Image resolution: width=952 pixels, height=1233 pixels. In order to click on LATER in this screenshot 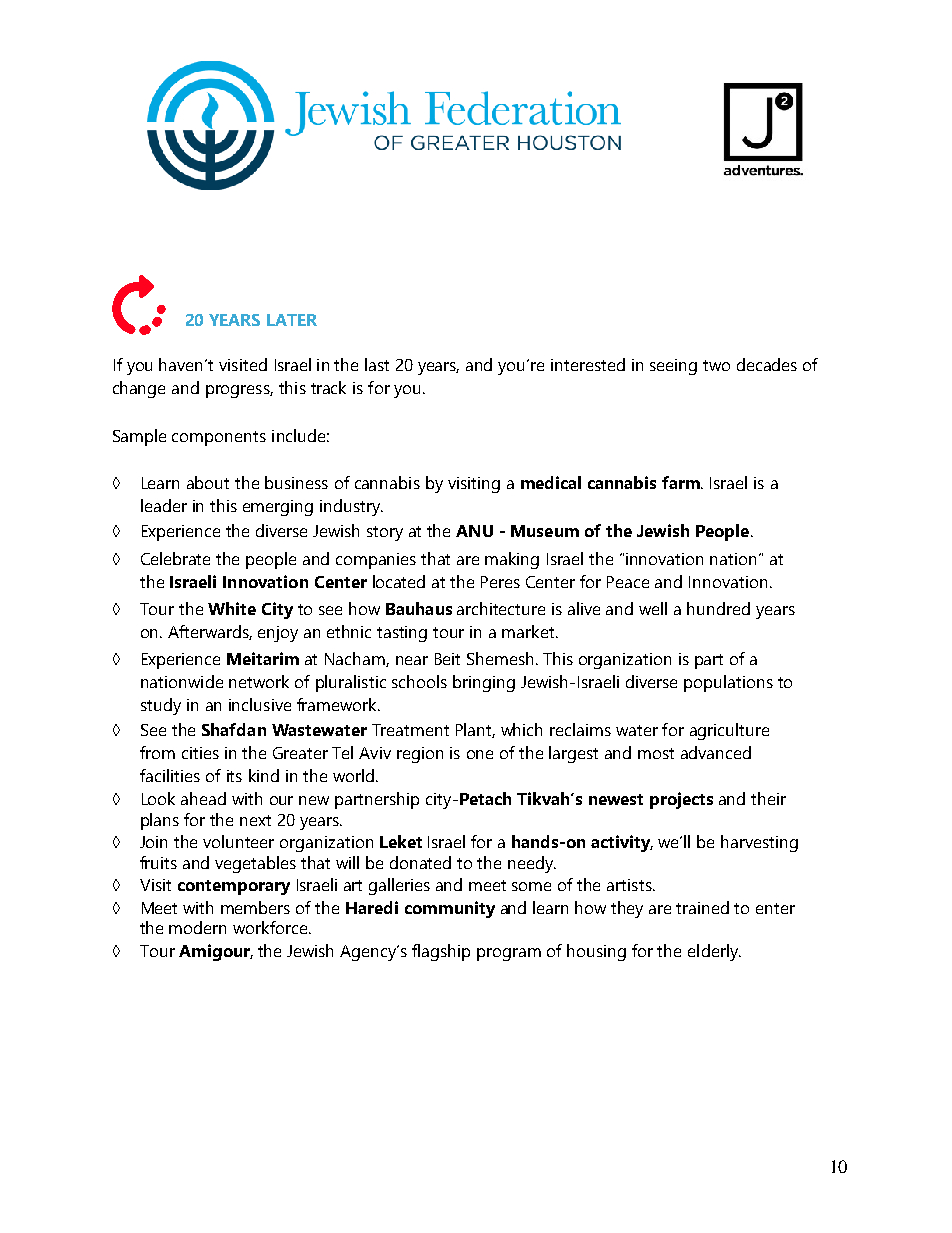, I will do `click(292, 320)`.
